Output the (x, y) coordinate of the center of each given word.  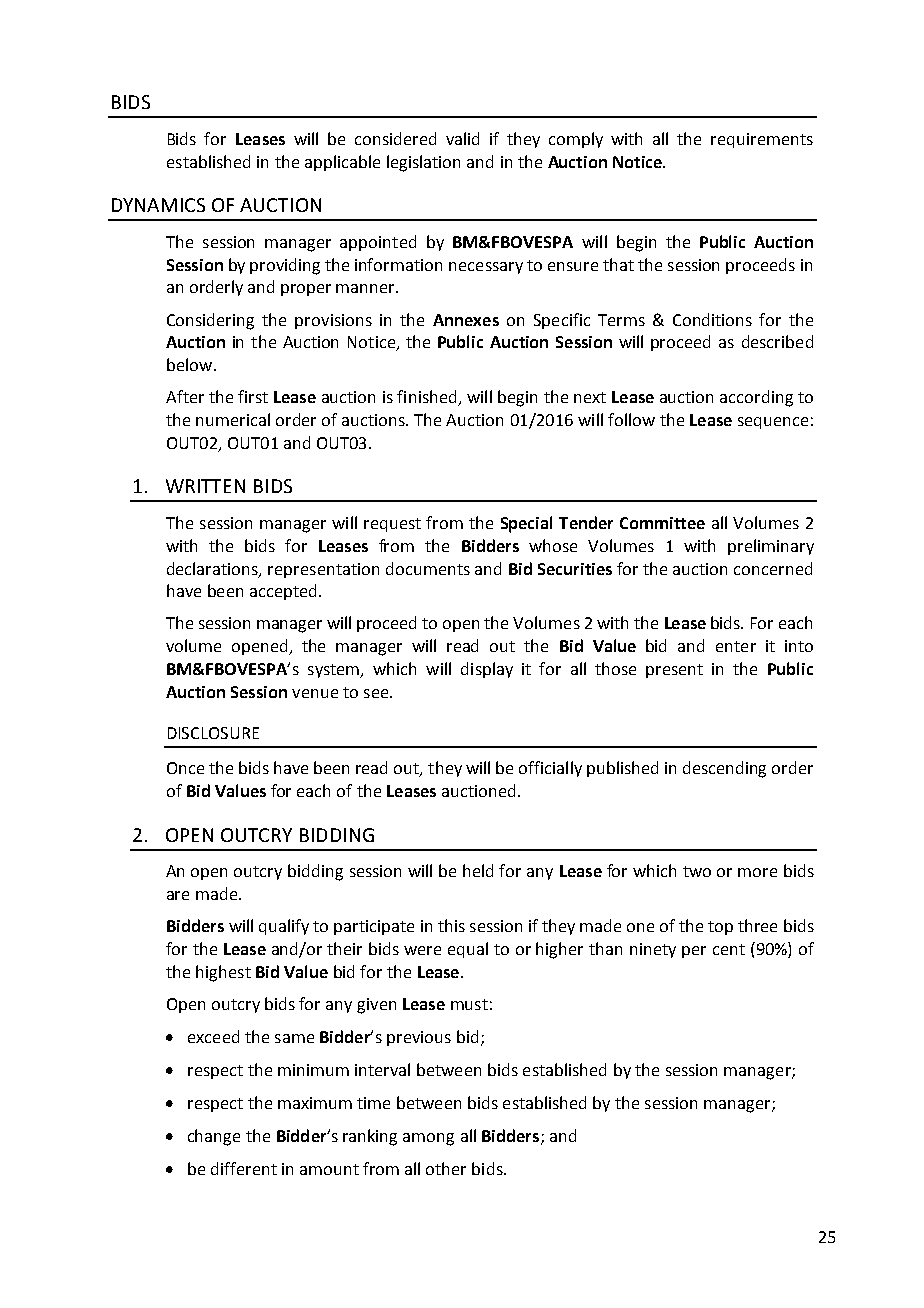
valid (462, 138)
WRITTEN (205, 486)
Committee (662, 523)
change (214, 1137)
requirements (762, 140)
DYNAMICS (158, 205)
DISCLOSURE (213, 733)
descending (724, 769)
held (478, 870)
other (446, 1168)
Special (526, 524)
